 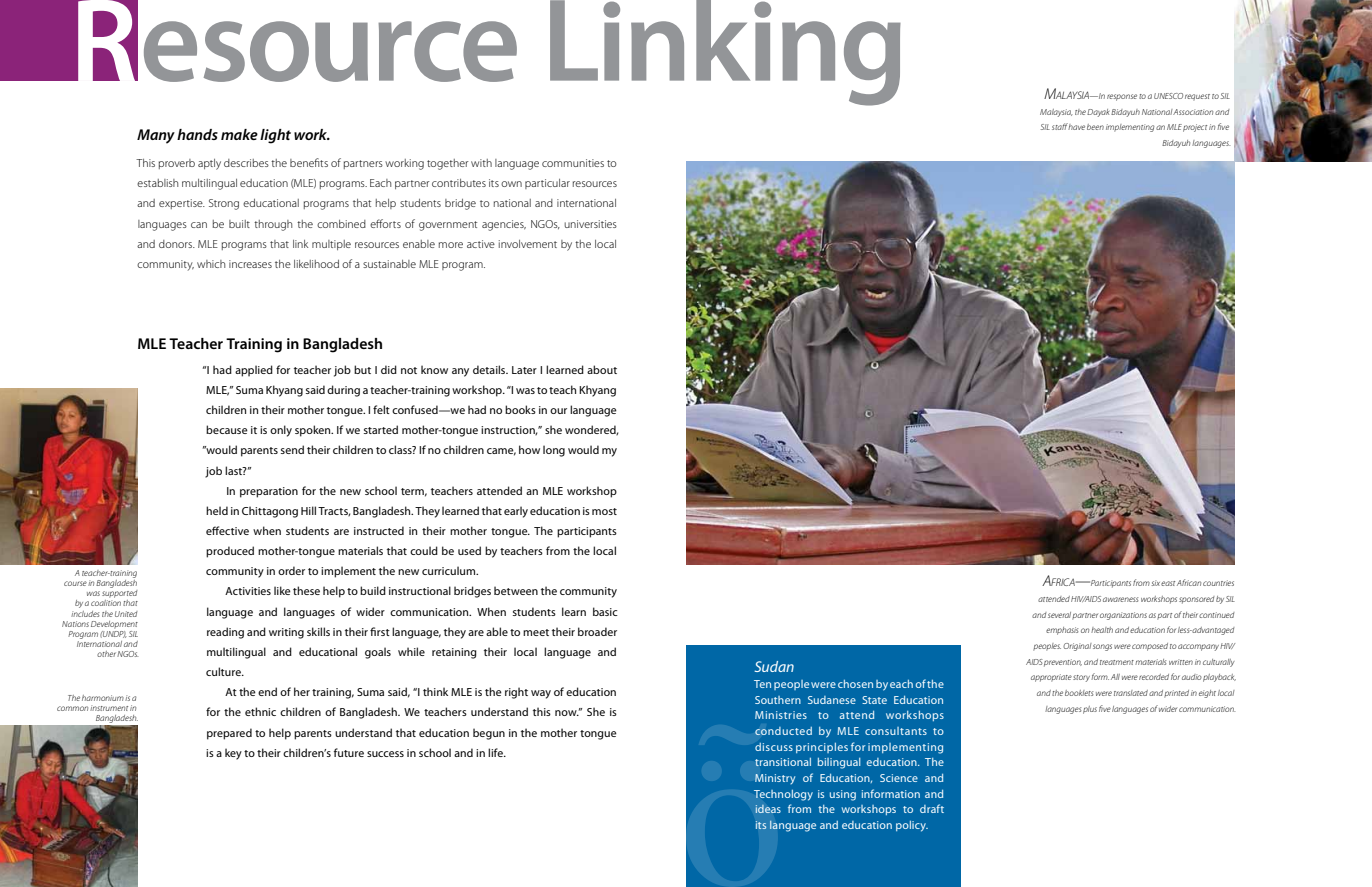 I want to click on broader, so click(x=597, y=631).
